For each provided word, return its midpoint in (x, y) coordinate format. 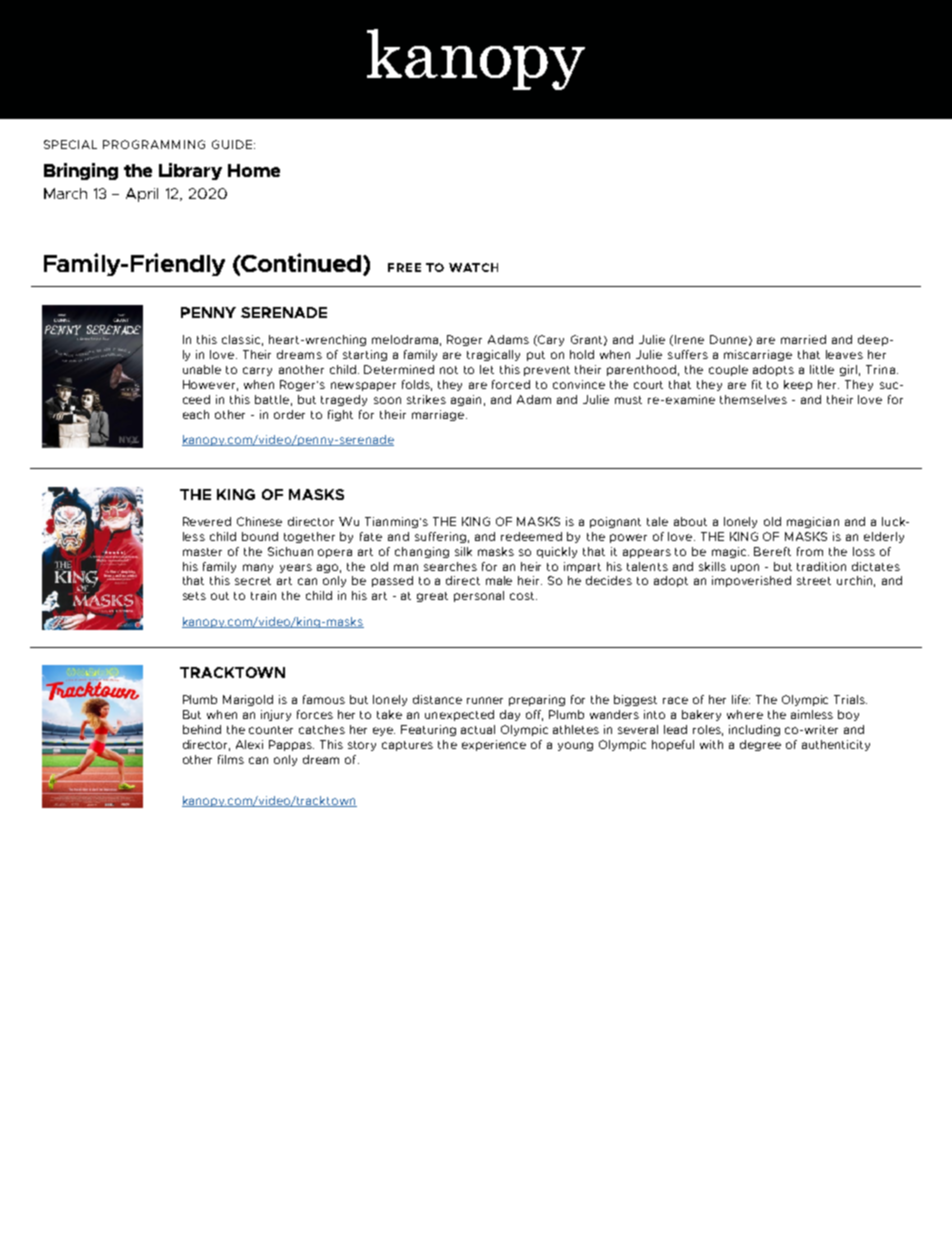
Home (254, 170)
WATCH (473, 267)
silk (463, 551)
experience (494, 745)
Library (190, 171)
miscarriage (758, 355)
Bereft (772, 551)
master (202, 552)
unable (202, 369)
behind (202, 729)
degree (760, 745)
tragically (493, 355)
